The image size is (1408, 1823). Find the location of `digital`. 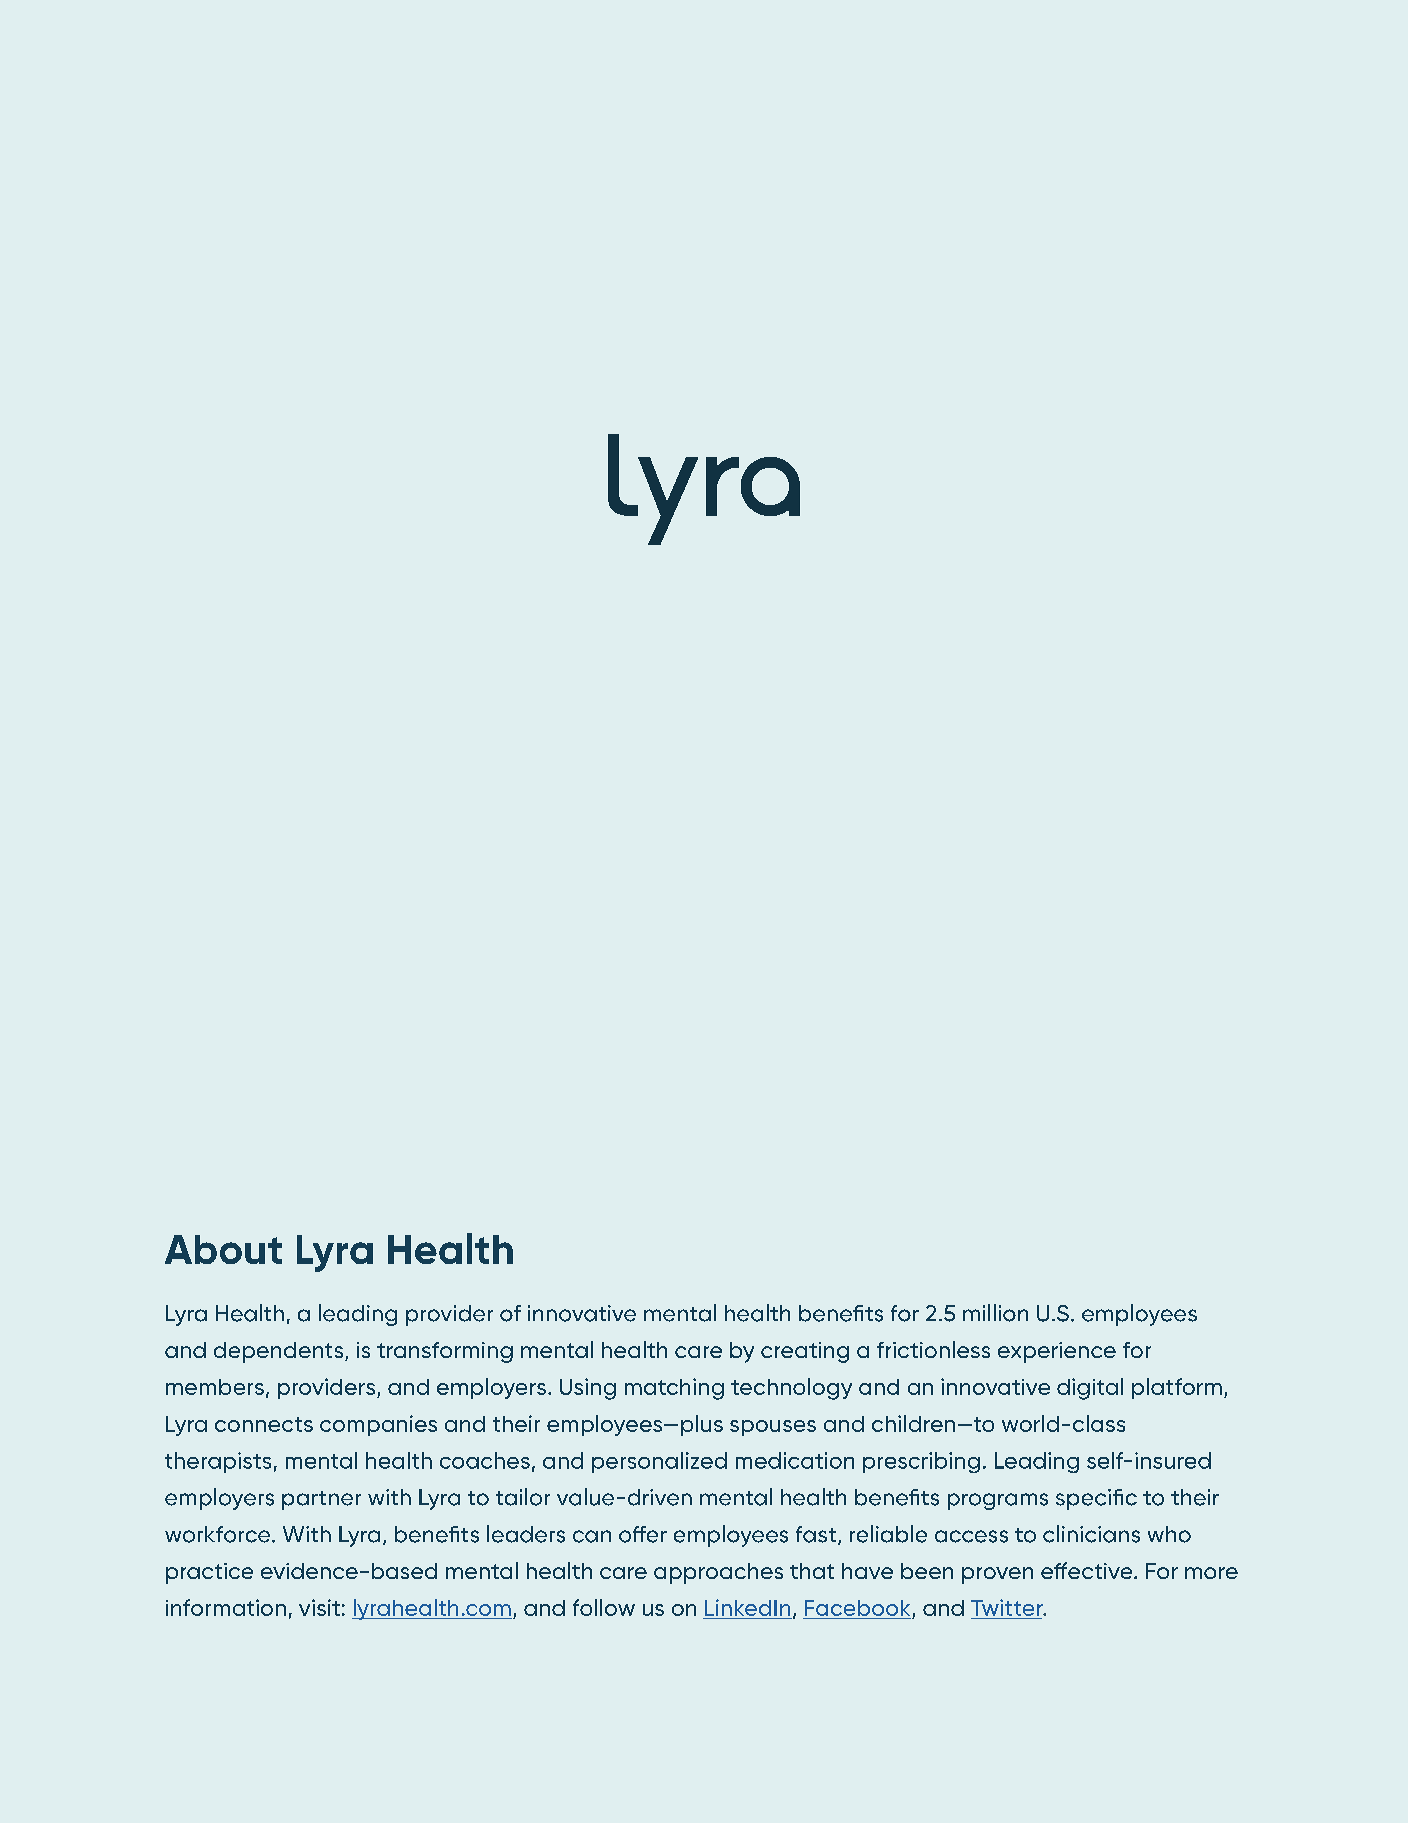

digital is located at coordinates (1090, 1389).
